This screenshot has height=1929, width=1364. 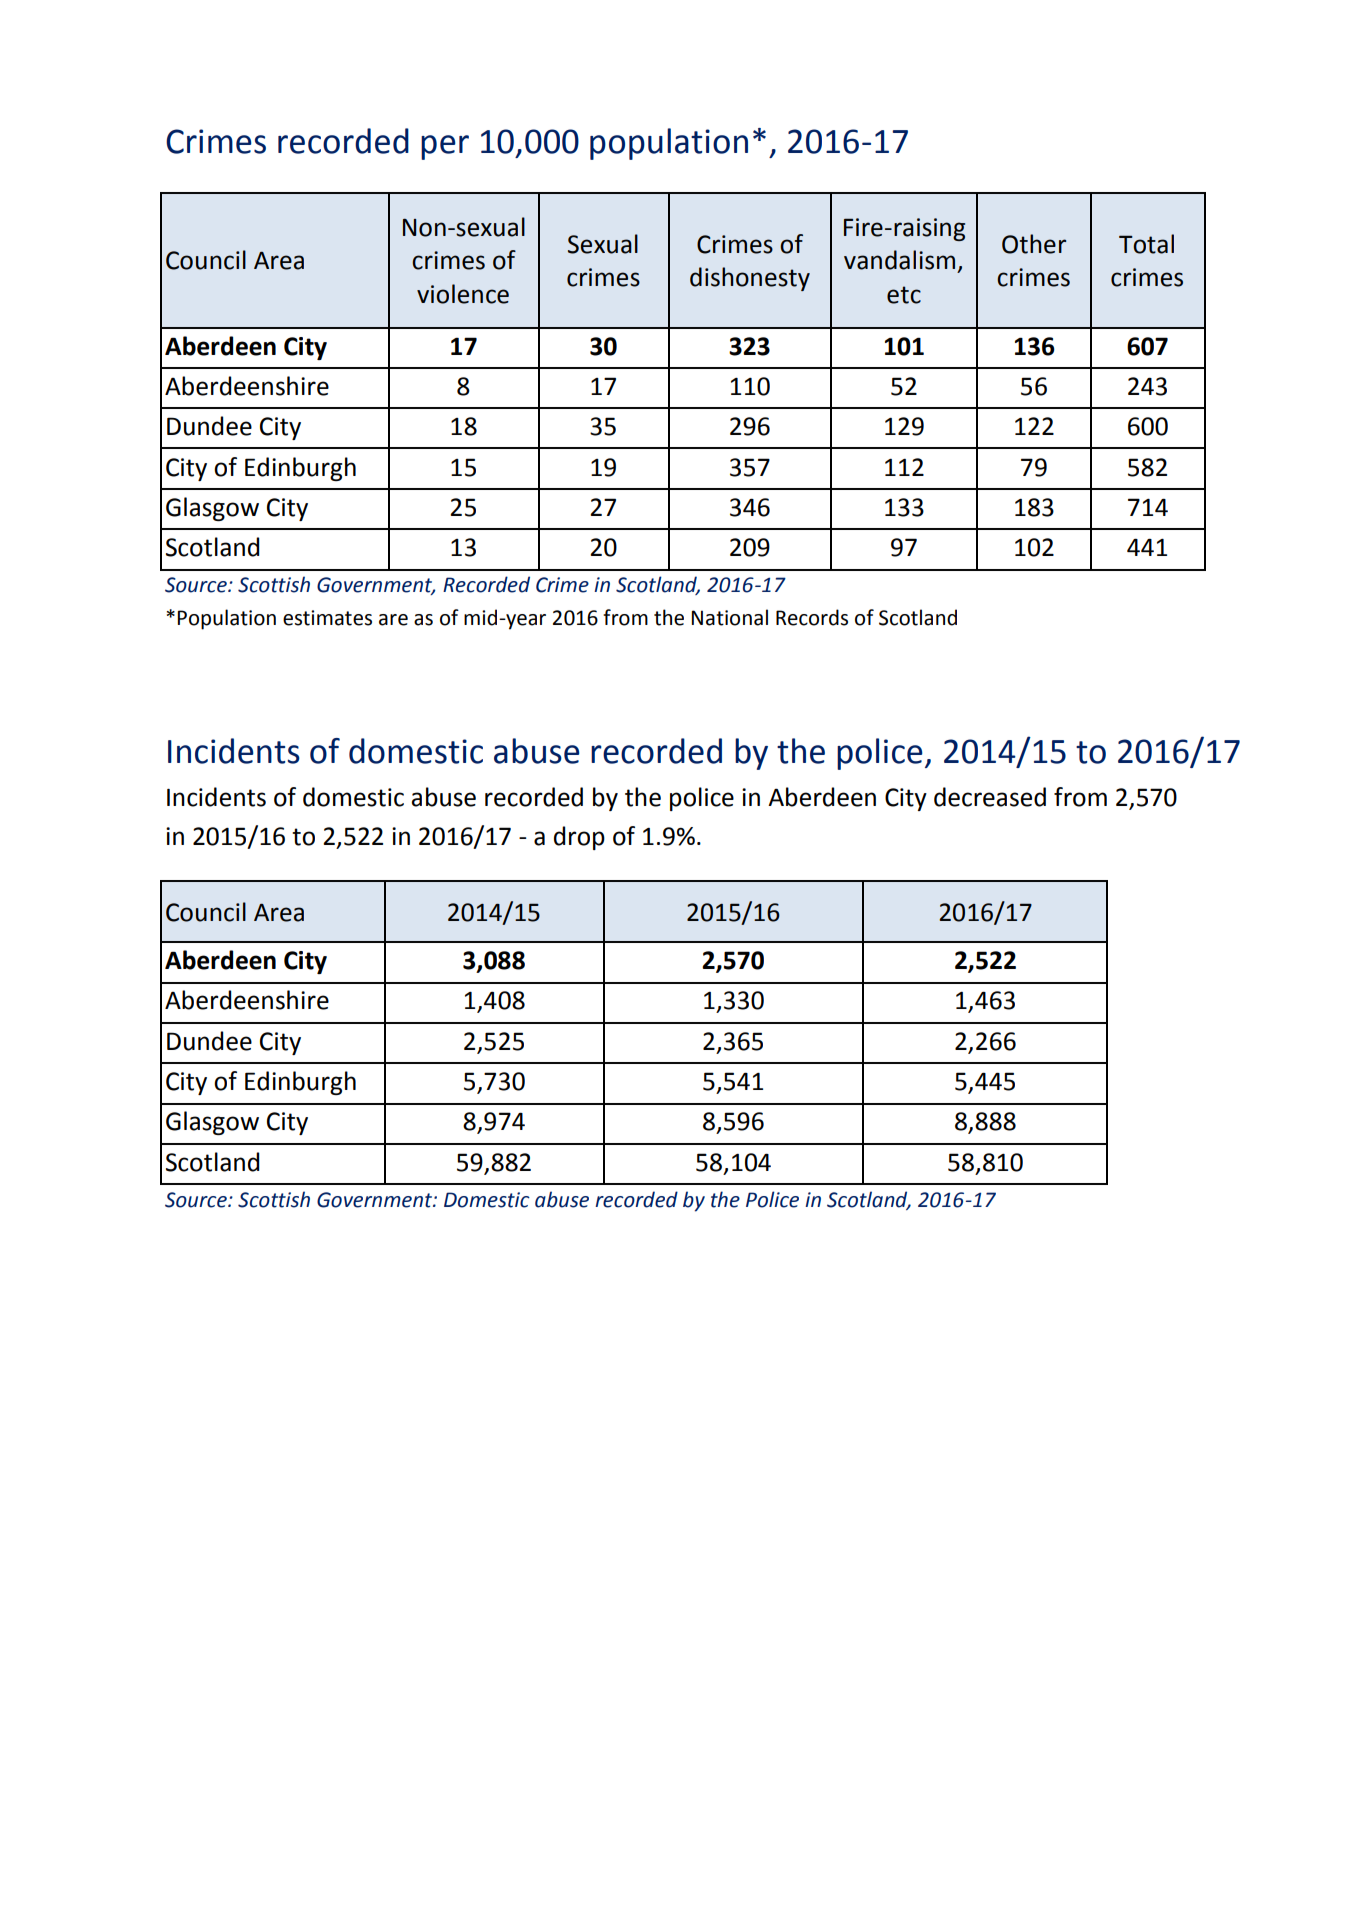 I want to click on etc, so click(x=904, y=295).
